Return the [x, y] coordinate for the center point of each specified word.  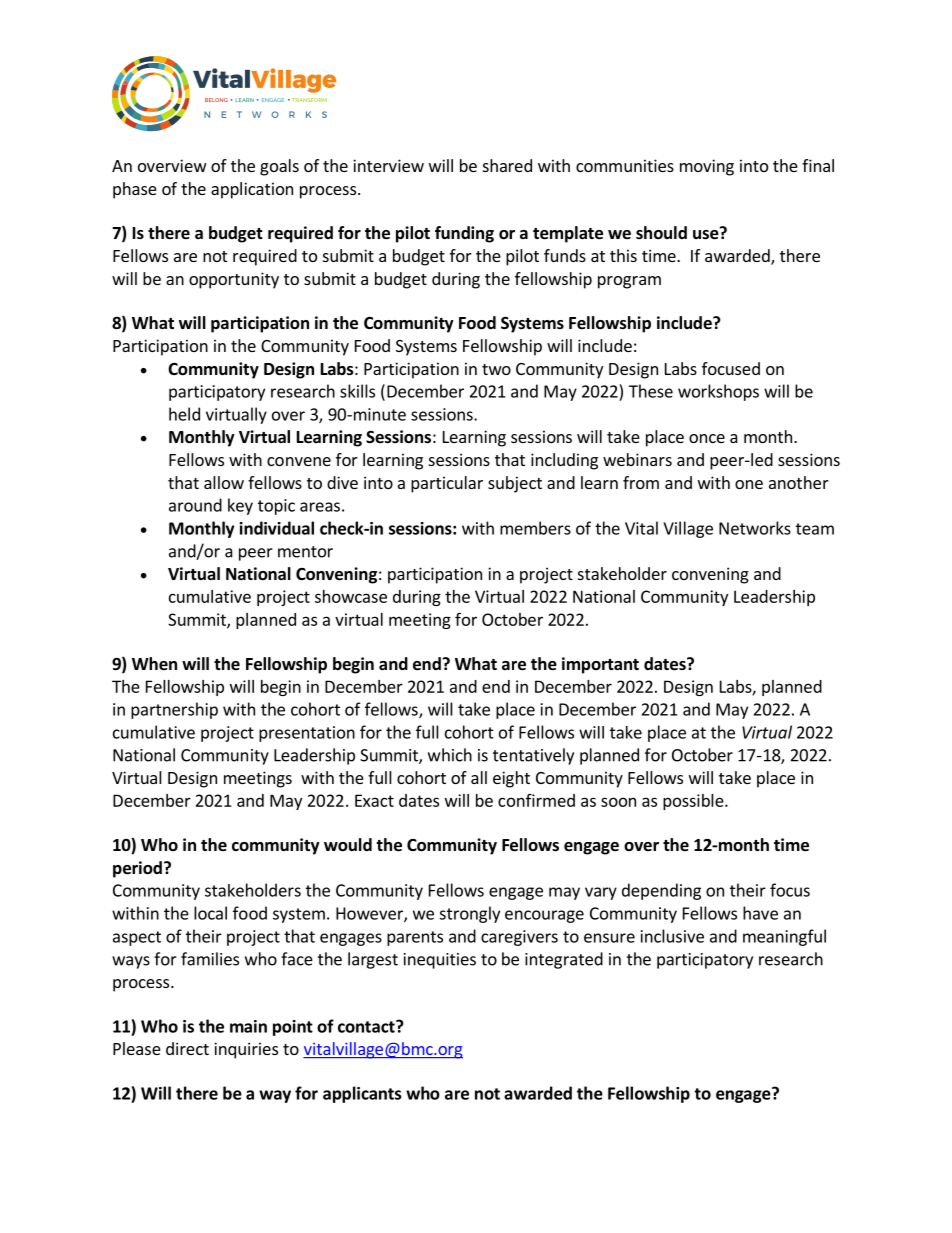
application [252, 190]
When [154, 664]
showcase [351, 596]
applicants [362, 1094]
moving [707, 167]
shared [507, 165]
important [600, 665]
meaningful [784, 937]
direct [187, 1048]
